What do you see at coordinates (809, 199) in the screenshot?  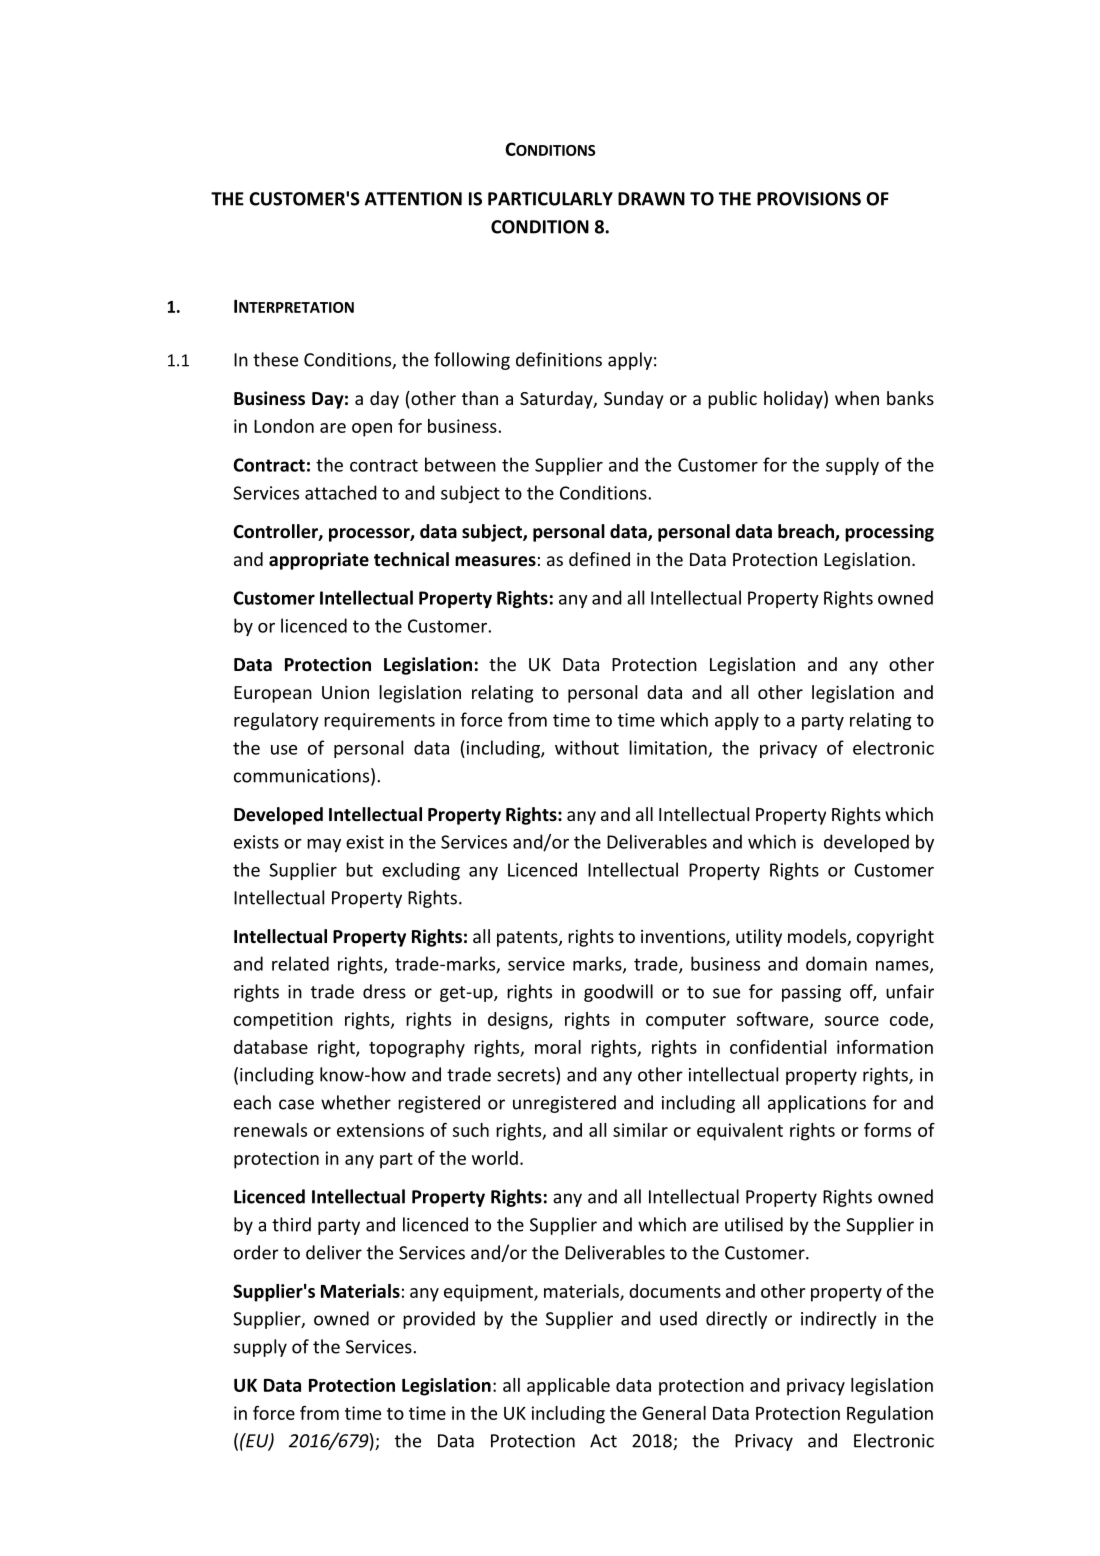 I see `PROVISIONS` at bounding box center [809, 199].
